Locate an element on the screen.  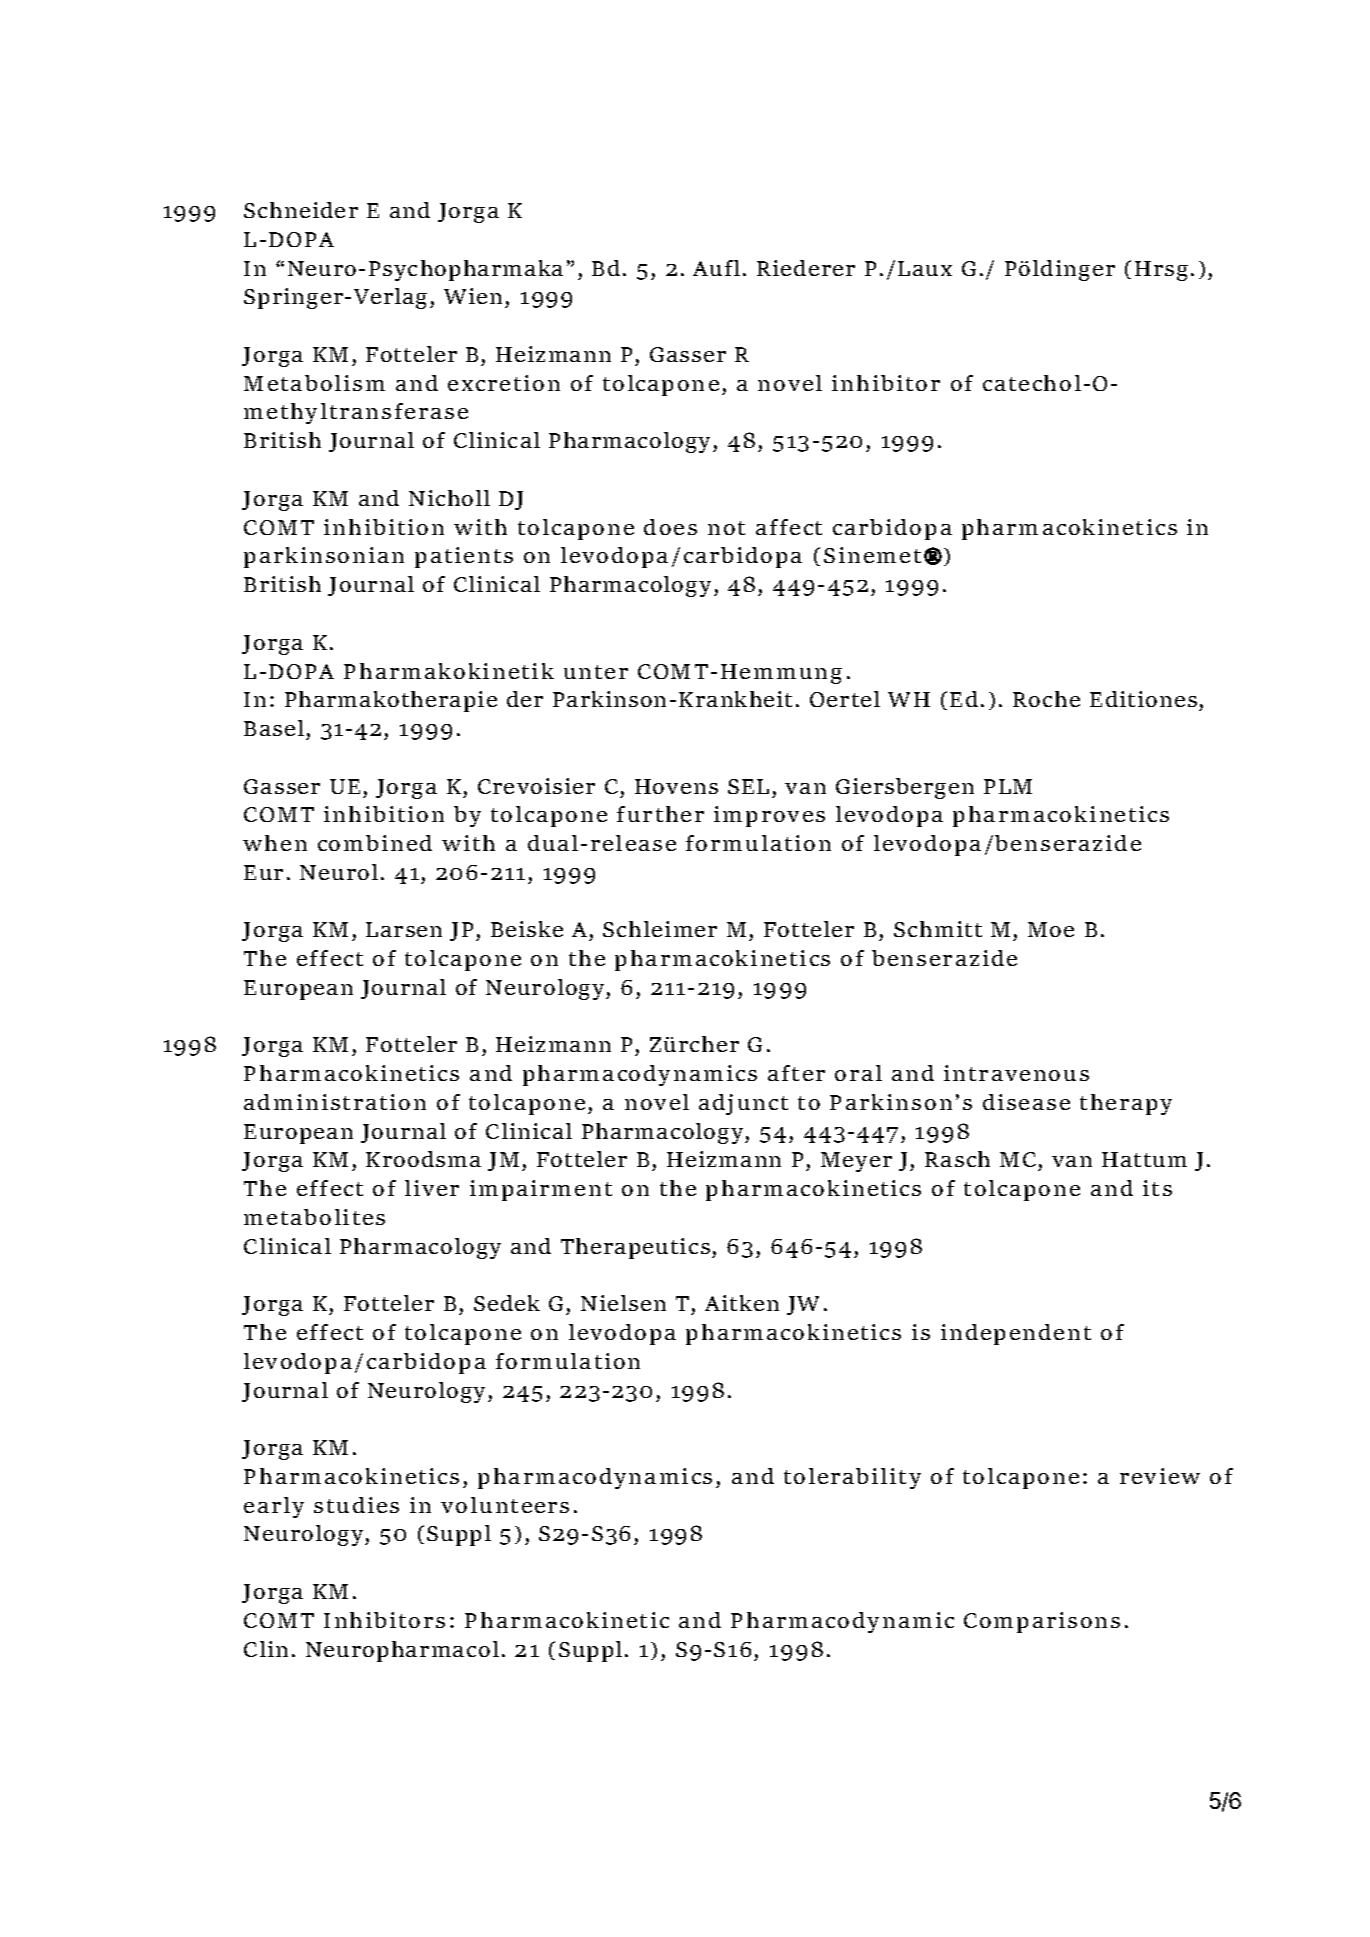
Wien is located at coordinates (473, 296).
